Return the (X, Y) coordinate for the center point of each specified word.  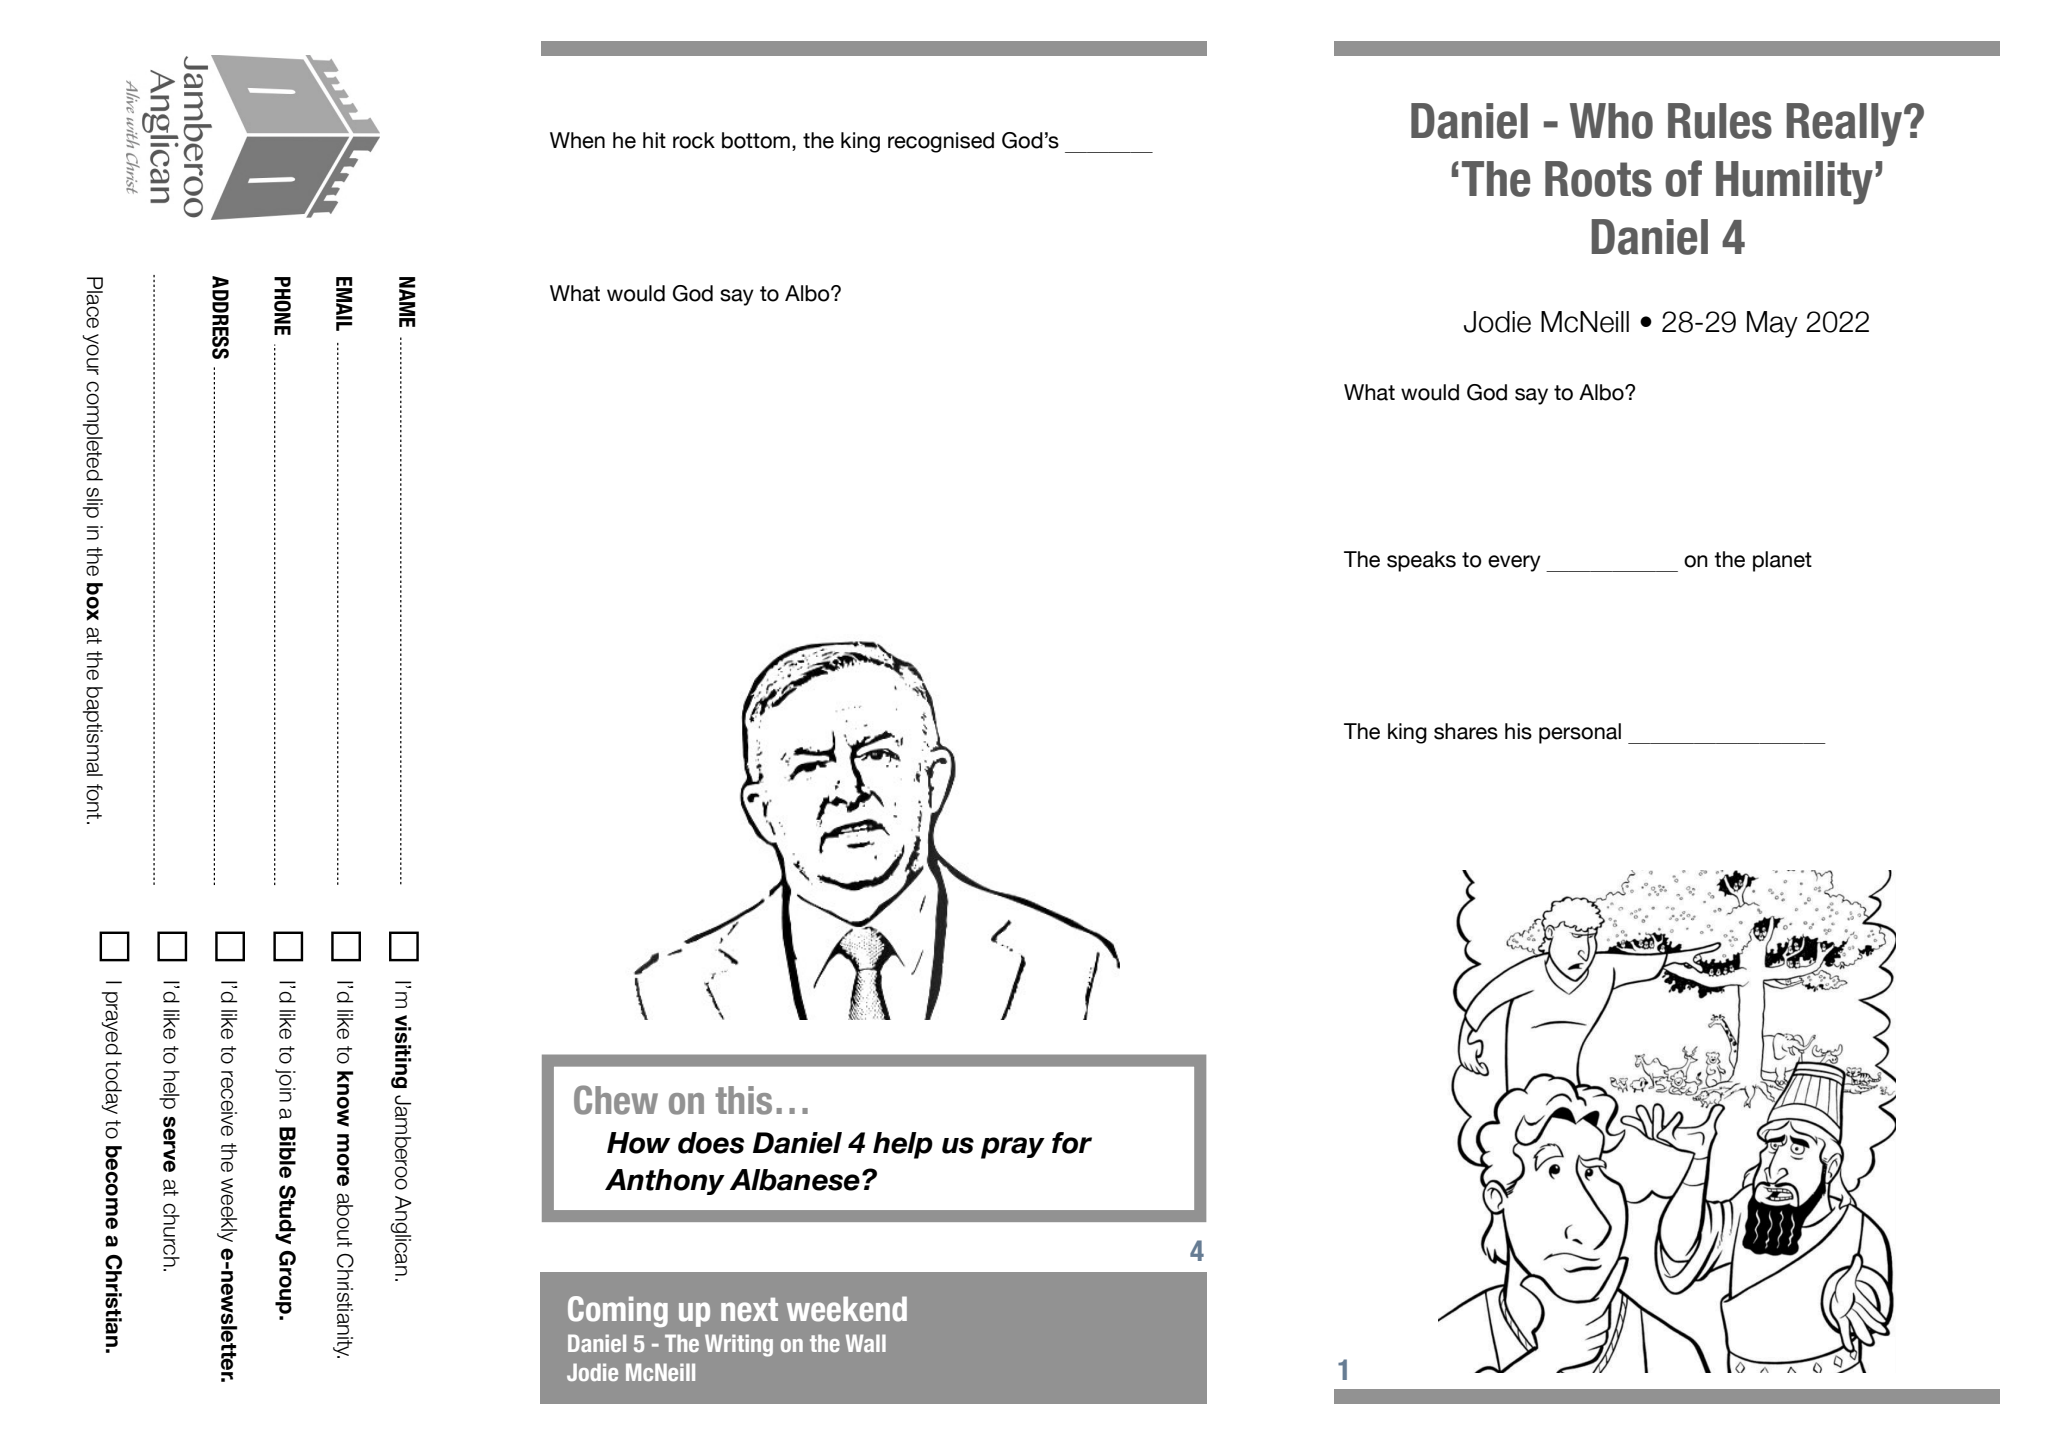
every (1514, 563)
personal (1580, 733)
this (743, 1100)
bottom (756, 140)
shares (1466, 731)
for (1072, 1143)
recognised (941, 142)
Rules (1720, 121)
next (749, 1310)
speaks (1421, 561)
